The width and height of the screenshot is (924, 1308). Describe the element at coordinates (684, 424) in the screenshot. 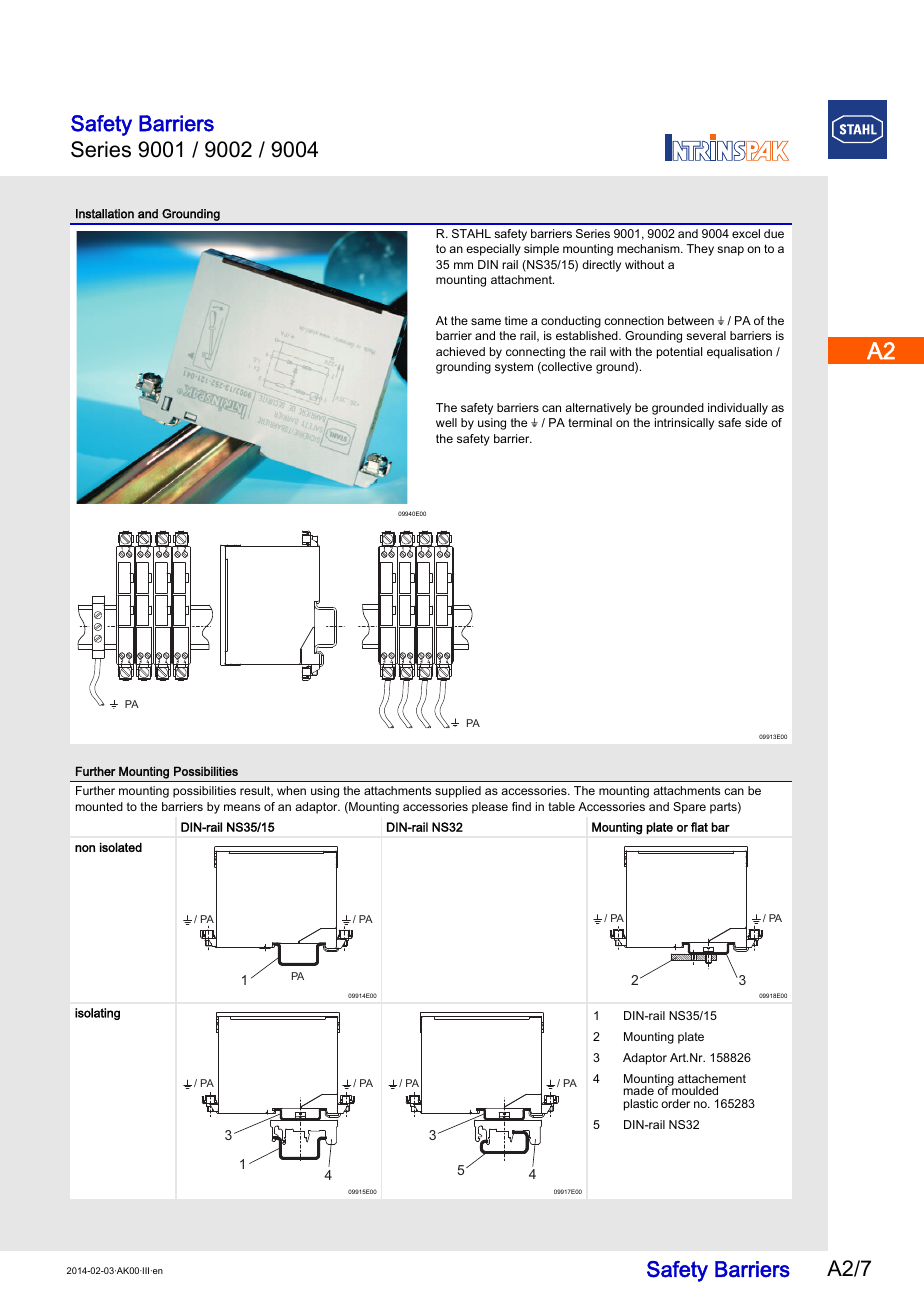

I see `intrinsically` at that location.
